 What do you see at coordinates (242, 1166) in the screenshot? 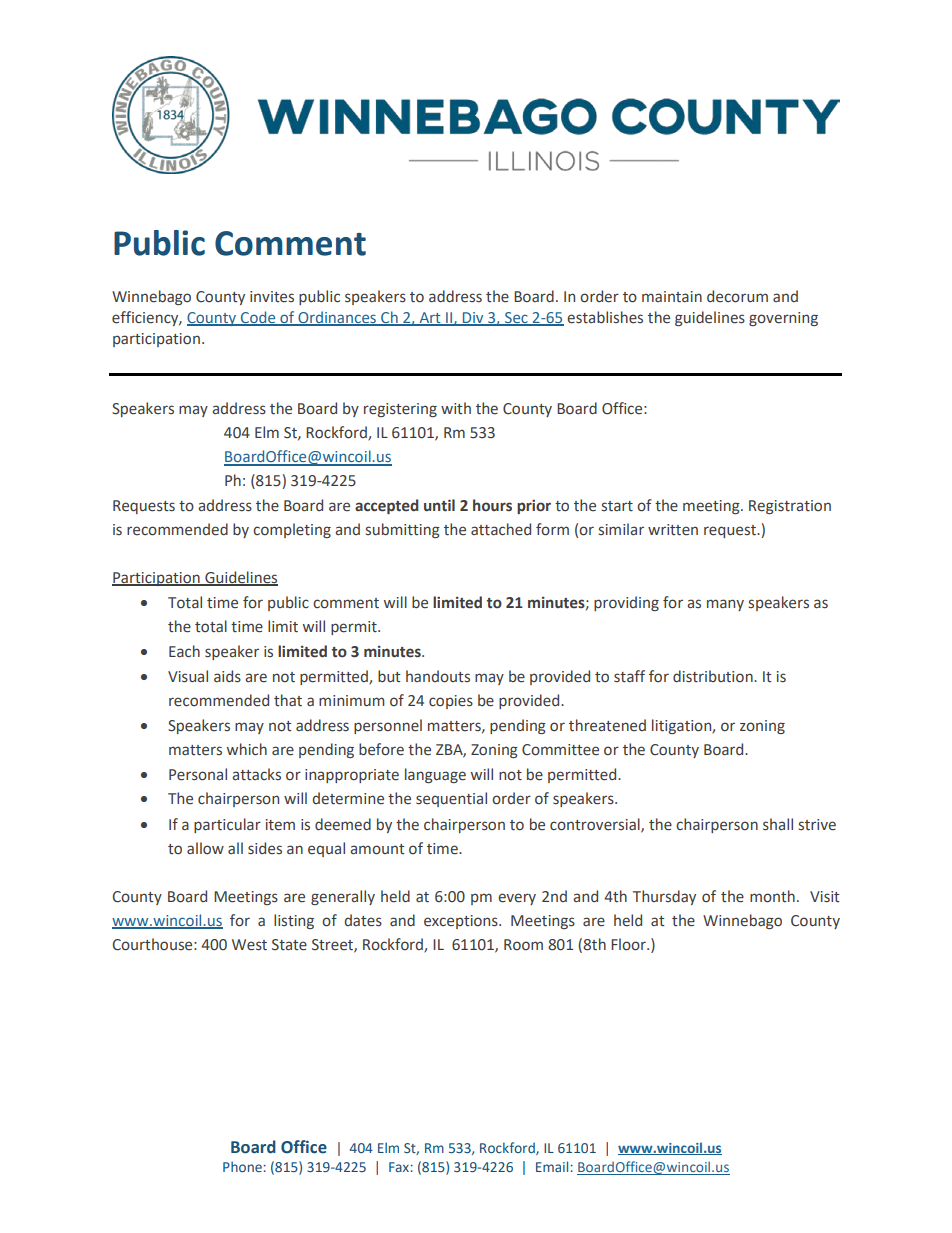
I see `Phone` at bounding box center [242, 1166].
